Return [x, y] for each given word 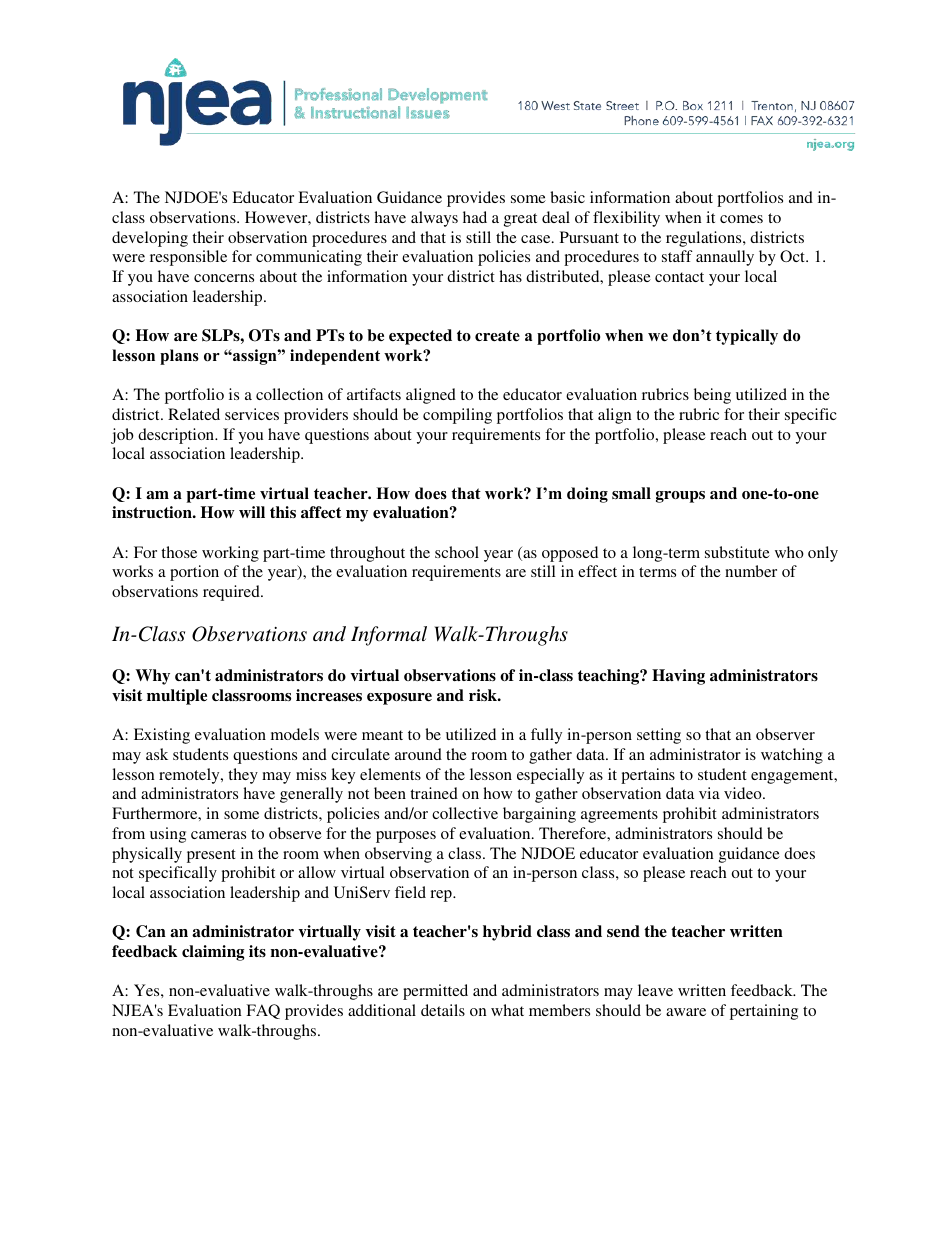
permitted [435, 992]
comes [741, 219]
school [457, 552]
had [475, 217]
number [751, 571]
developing [150, 239]
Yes [148, 990]
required [232, 593]
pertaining [764, 1012]
